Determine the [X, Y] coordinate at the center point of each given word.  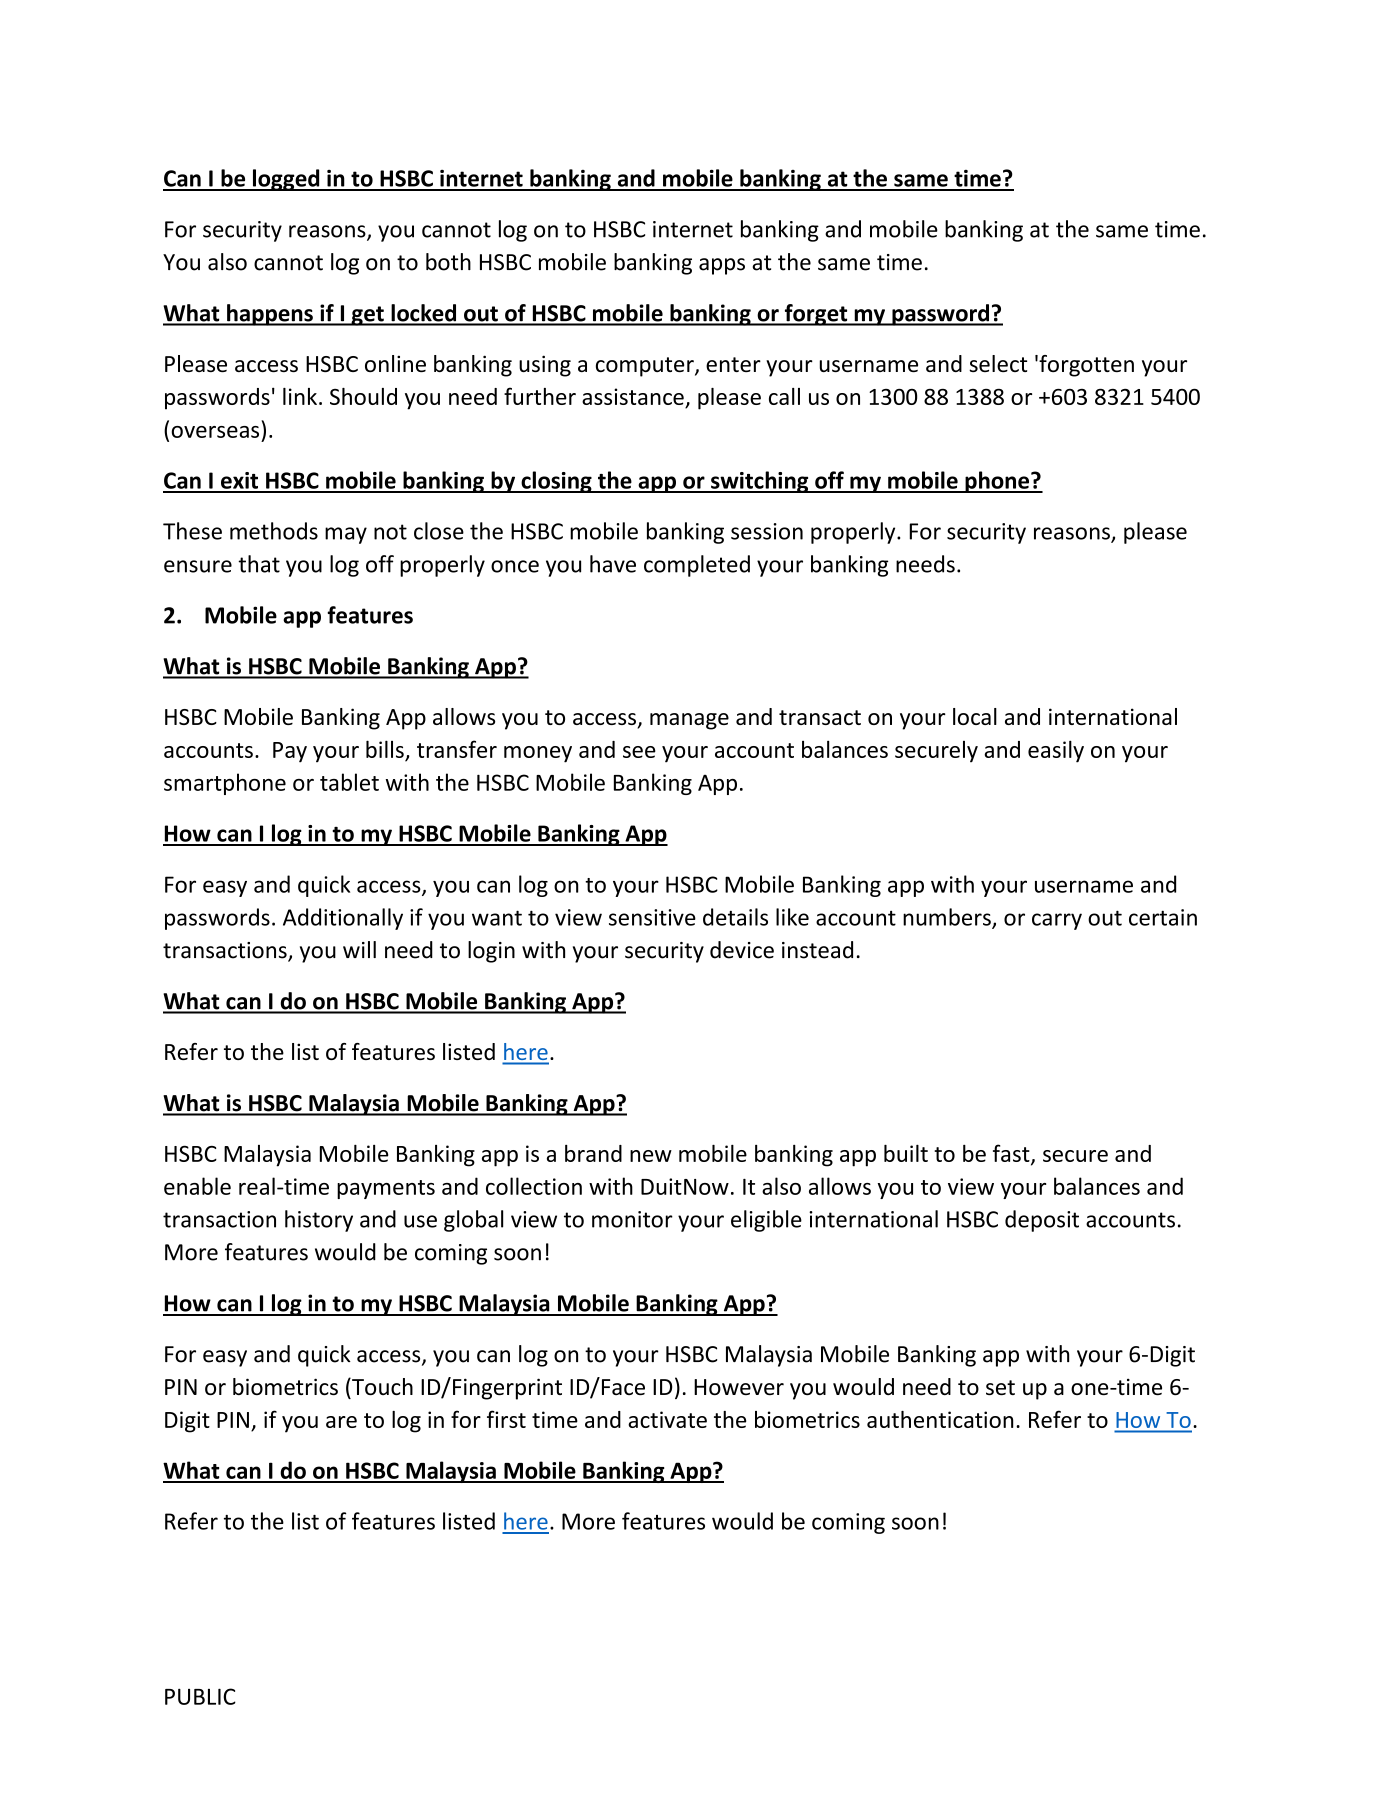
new [651, 1156]
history [319, 1221]
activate [667, 1419]
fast [1012, 1154]
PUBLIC [200, 1696]
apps [722, 266]
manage [689, 721]
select [998, 363]
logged [286, 180]
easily [1056, 751]
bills [385, 749]
